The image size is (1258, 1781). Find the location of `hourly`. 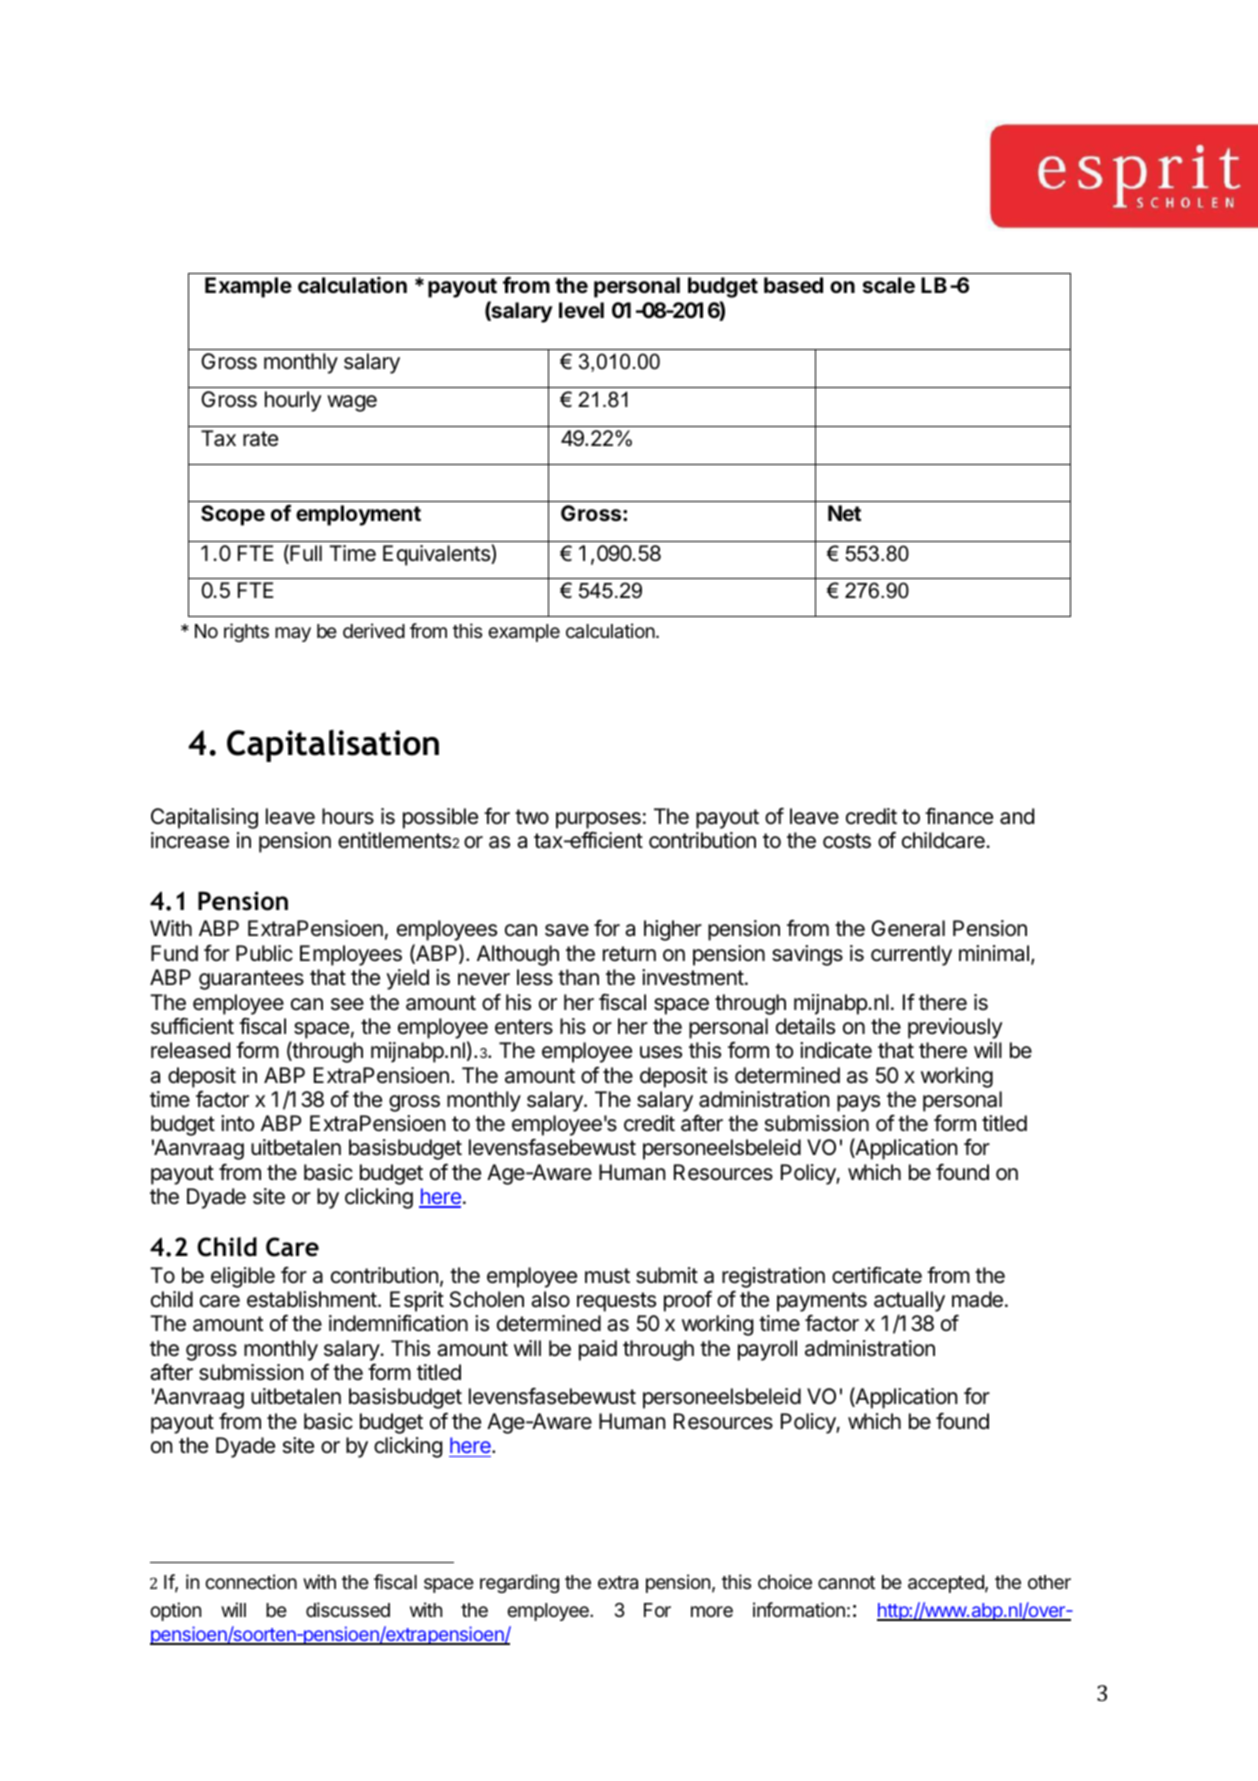

hourly is located at coordinates (293, 401).
